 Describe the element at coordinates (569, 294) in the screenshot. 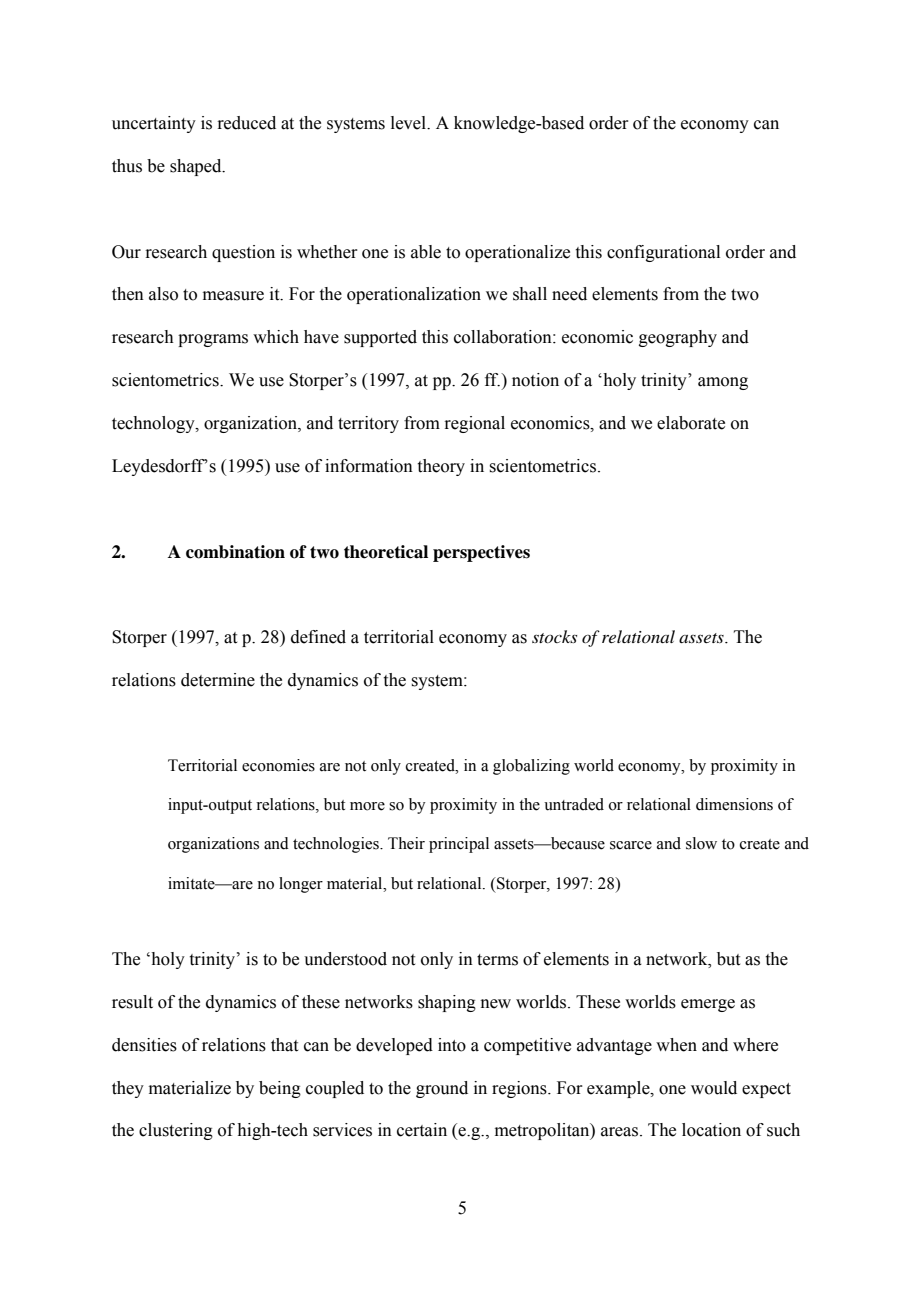

I see `need` at that location.
